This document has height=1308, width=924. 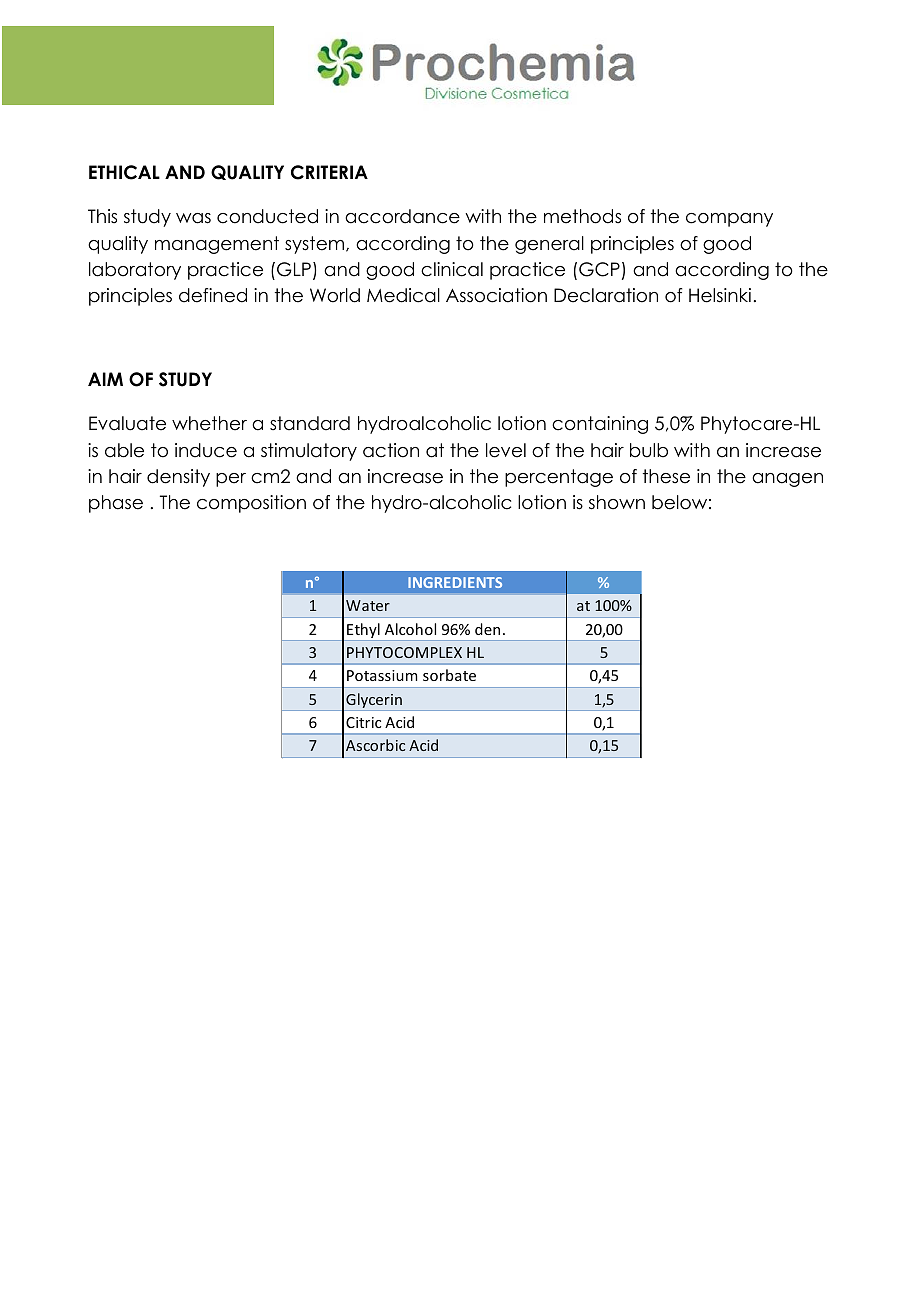 What do you see at coordinates (363, 722) in the document?
I see `Citric` at bounding box center [363, 722].
